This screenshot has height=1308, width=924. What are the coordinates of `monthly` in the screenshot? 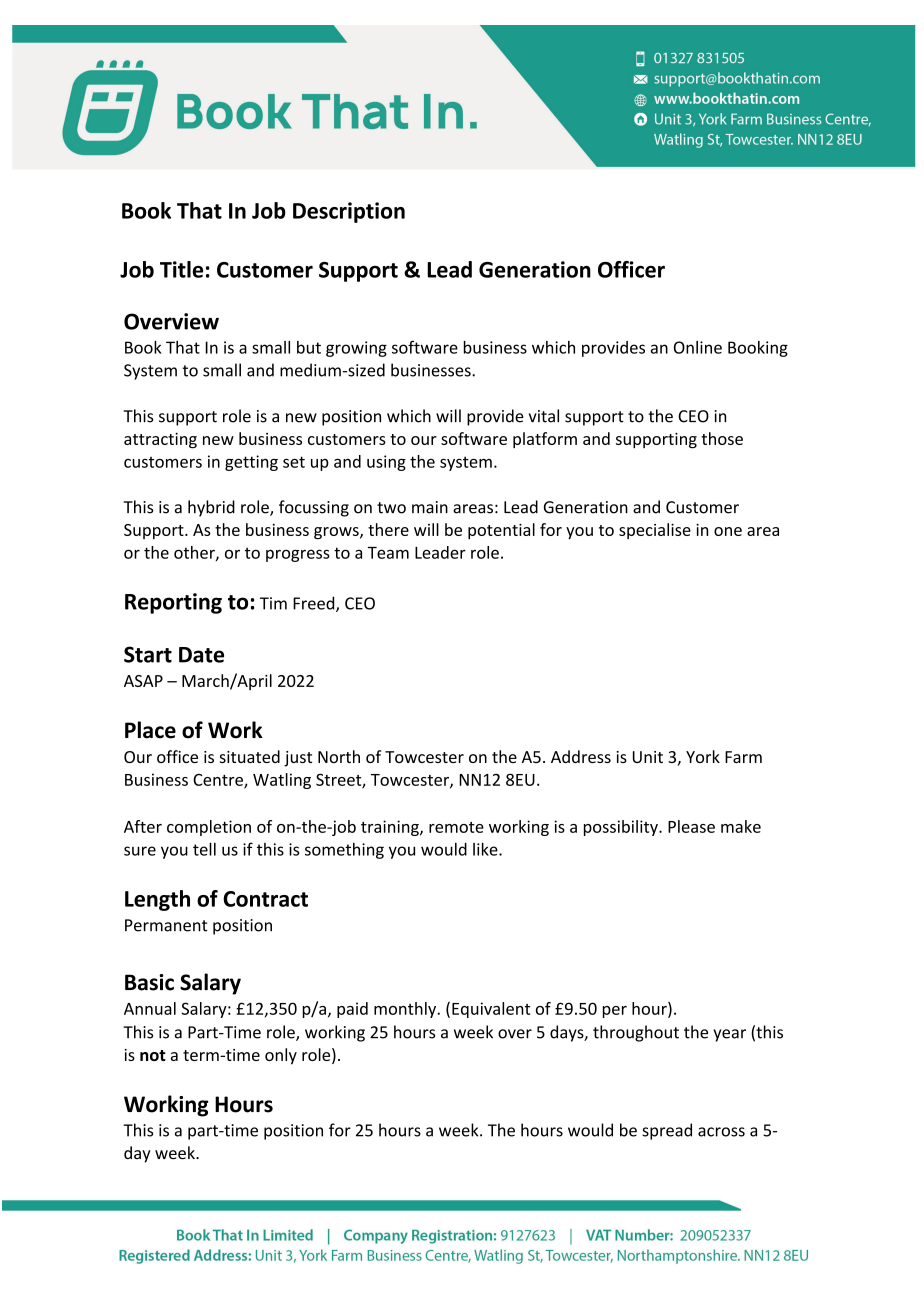 It's located at (406, 1010).
